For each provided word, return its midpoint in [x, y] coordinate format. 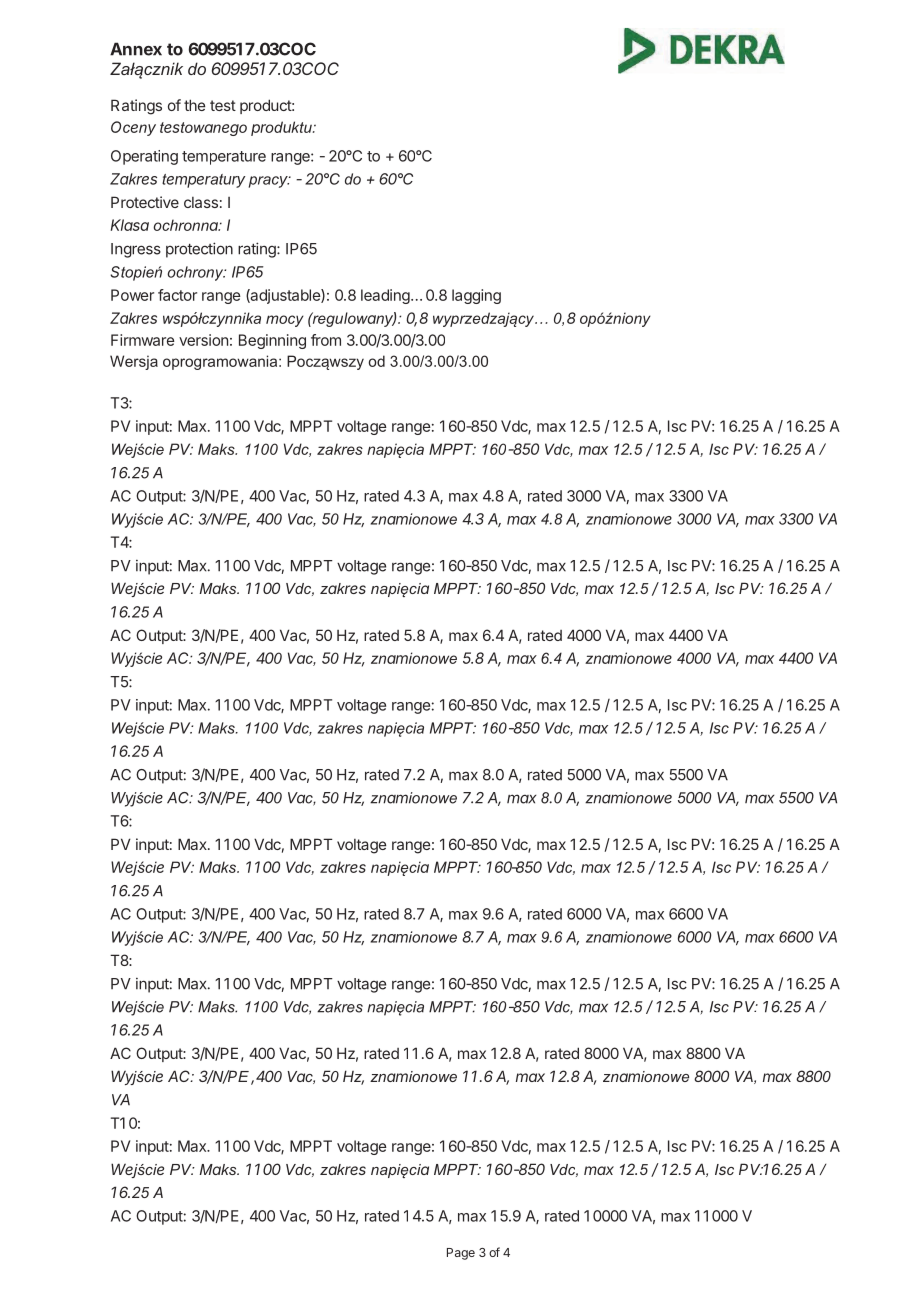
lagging [476, 296]
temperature [224, 158]
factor [177, 295]
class [201, 202]
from [326, 340]
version [203, 340]
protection [199, 250]
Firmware [143, 340]
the [194, 105]
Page [461, 1254]
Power [132, 295]
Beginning [272, 341]
